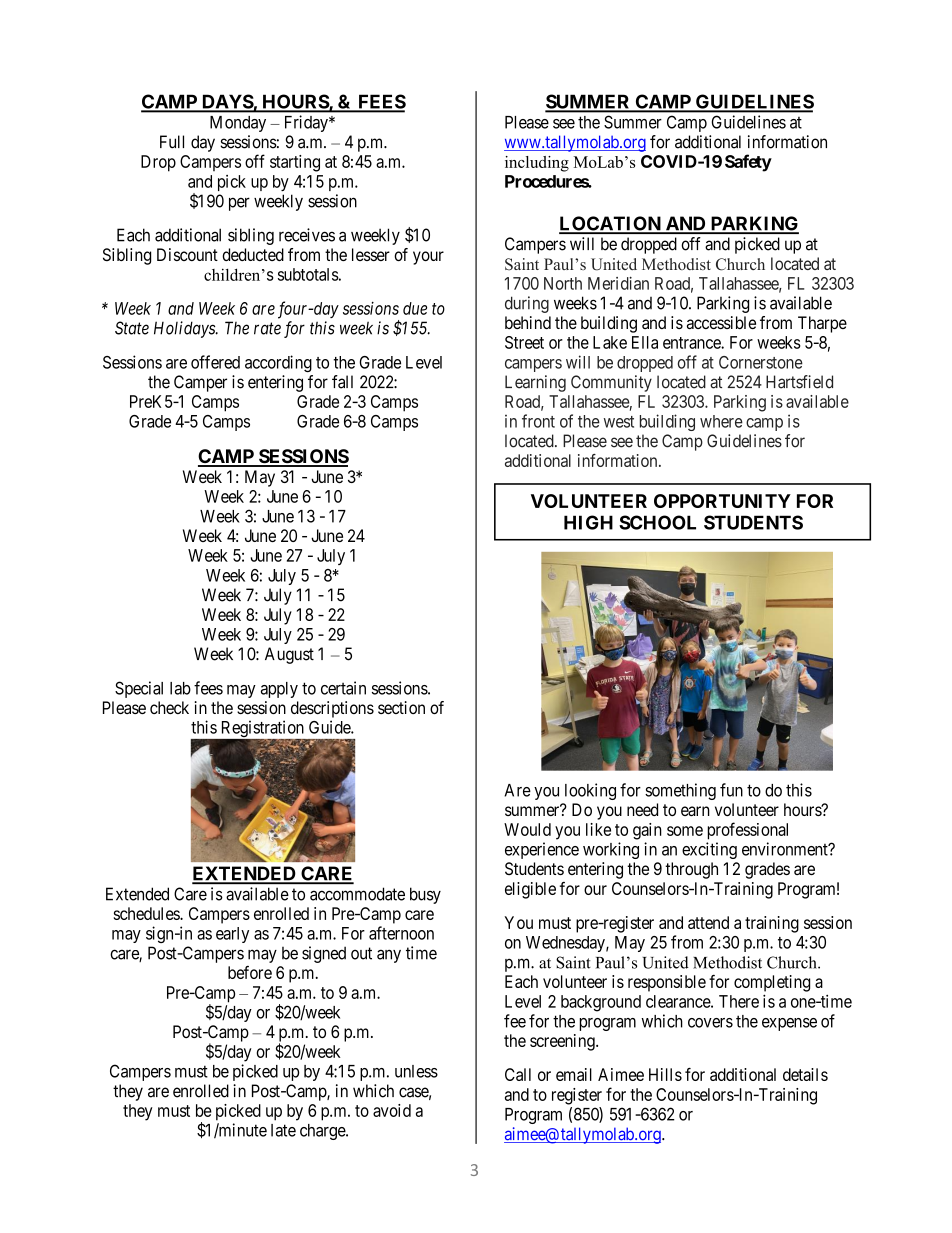 The width and height of the document is (952, 1233). What do you see at coordinates (665, 1074) in the document?
I see `Hills` at bounding box center [665, 1074].
